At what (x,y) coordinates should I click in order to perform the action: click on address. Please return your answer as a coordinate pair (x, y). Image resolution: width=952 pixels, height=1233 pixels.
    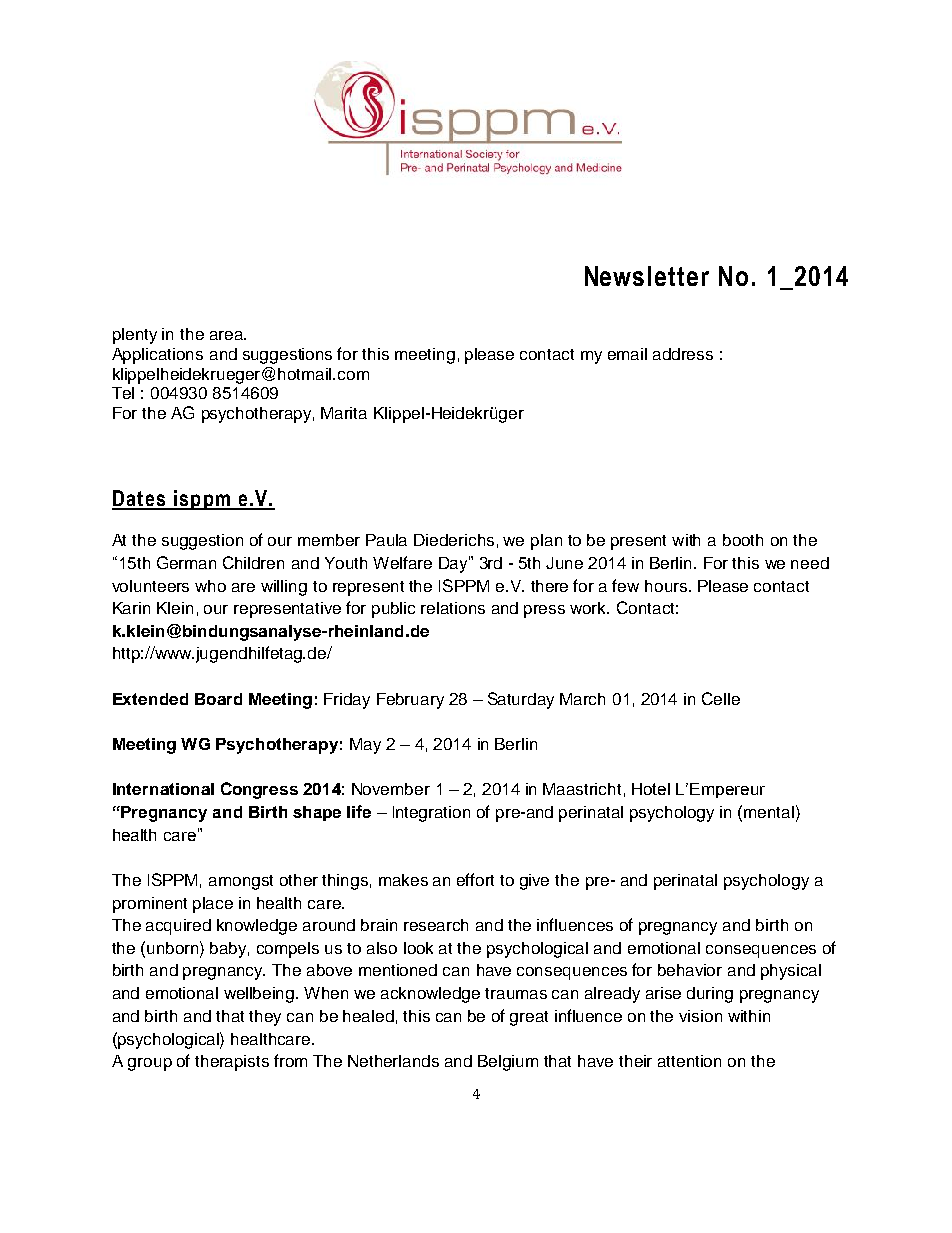
    Looking at the image, I should click on (683, 354).
